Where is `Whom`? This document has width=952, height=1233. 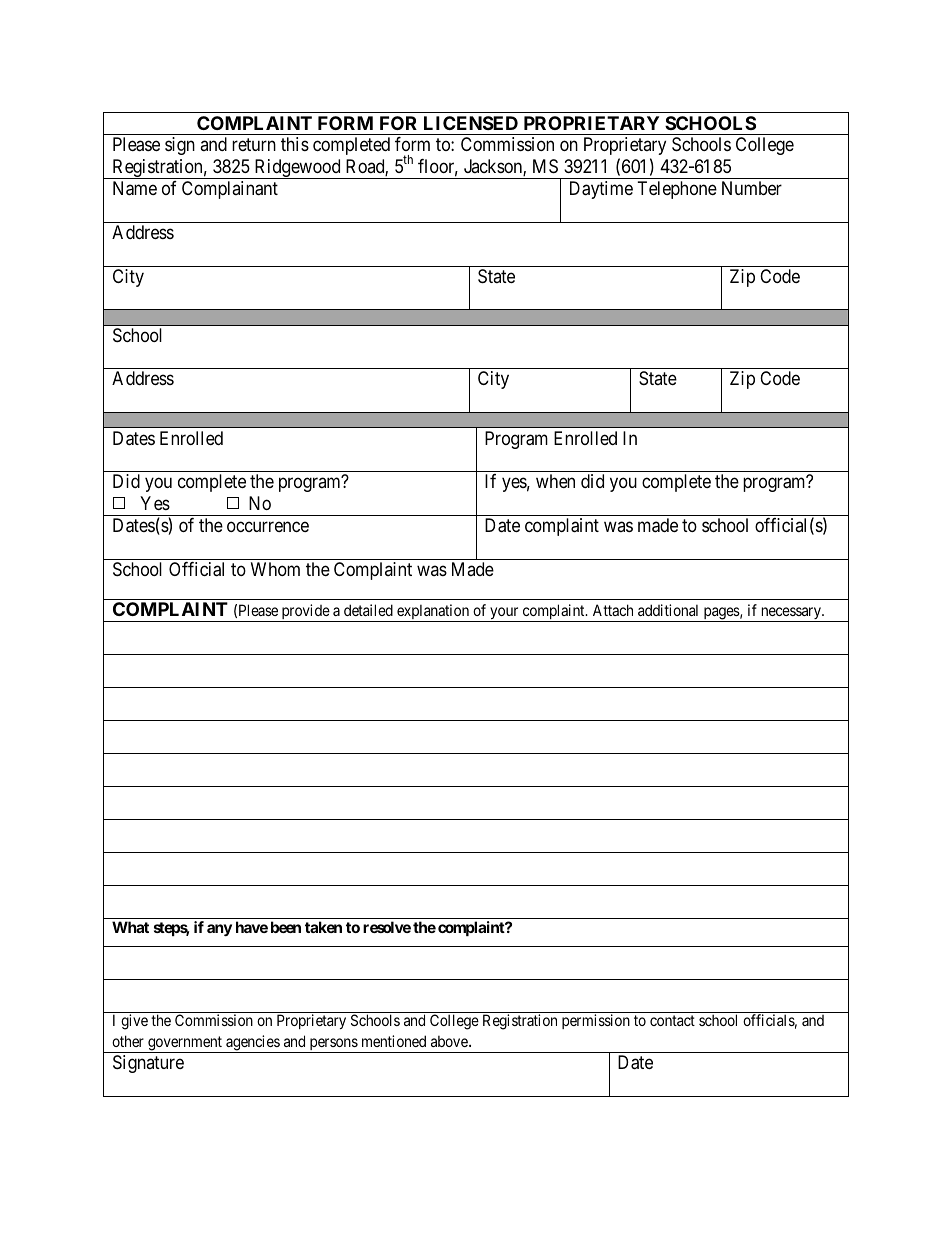
Whom is located at coordinates (275, 569).
